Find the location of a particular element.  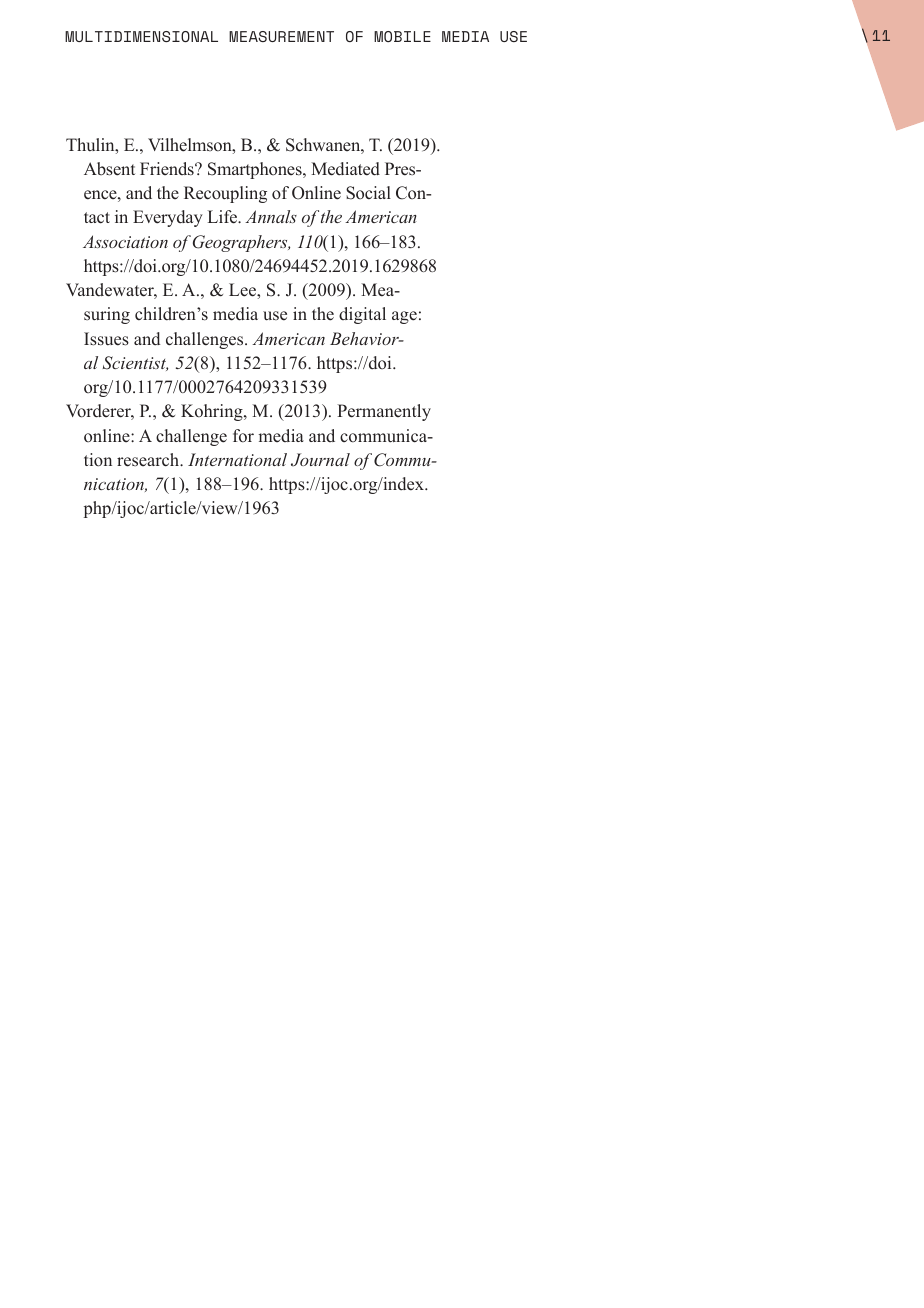

Annals is located at coordinates (271, 216).
